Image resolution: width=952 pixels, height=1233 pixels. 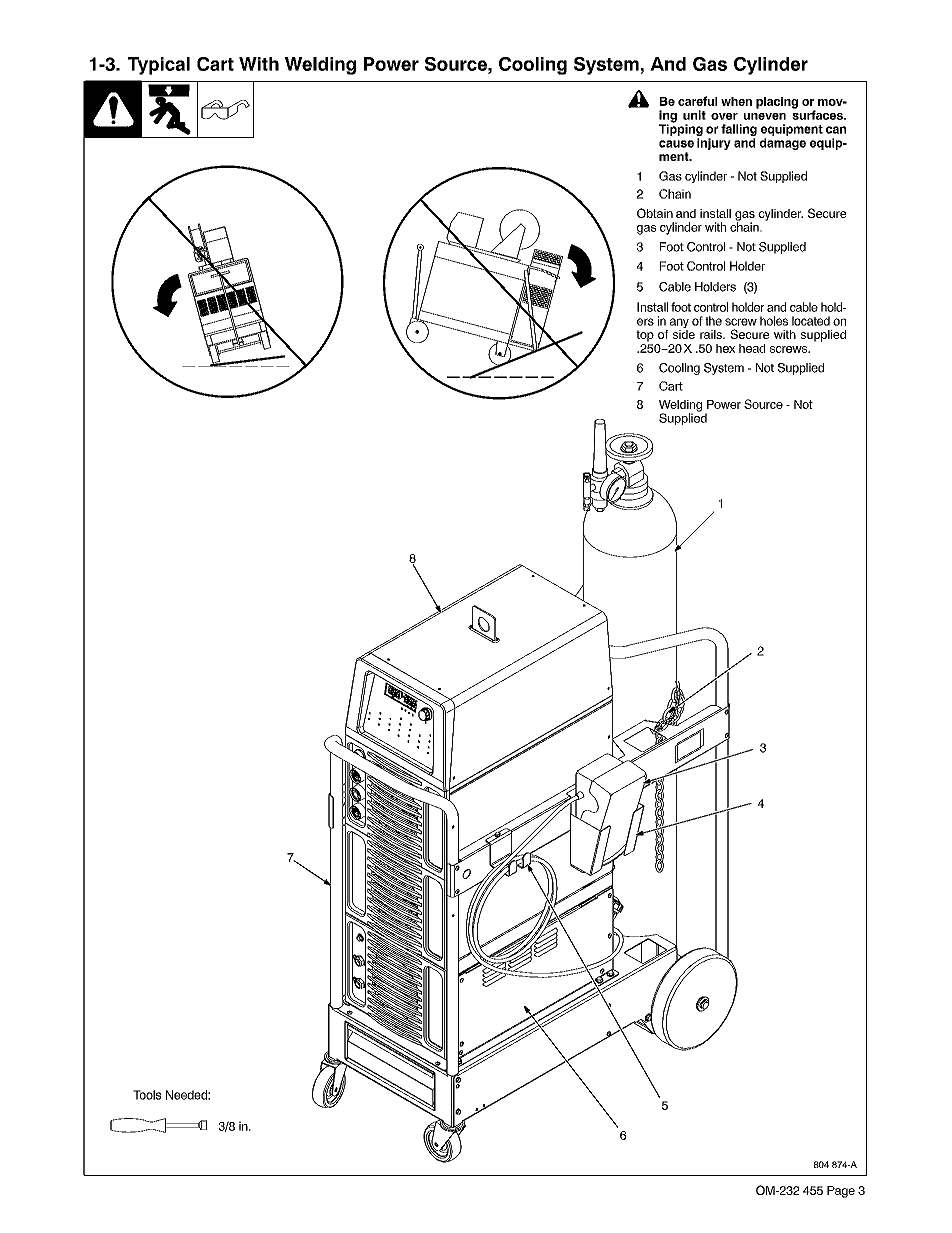 What do you see at coordinates (777, 103) in the screenshot?
I see `placing` at bounding box center [777, 103].
